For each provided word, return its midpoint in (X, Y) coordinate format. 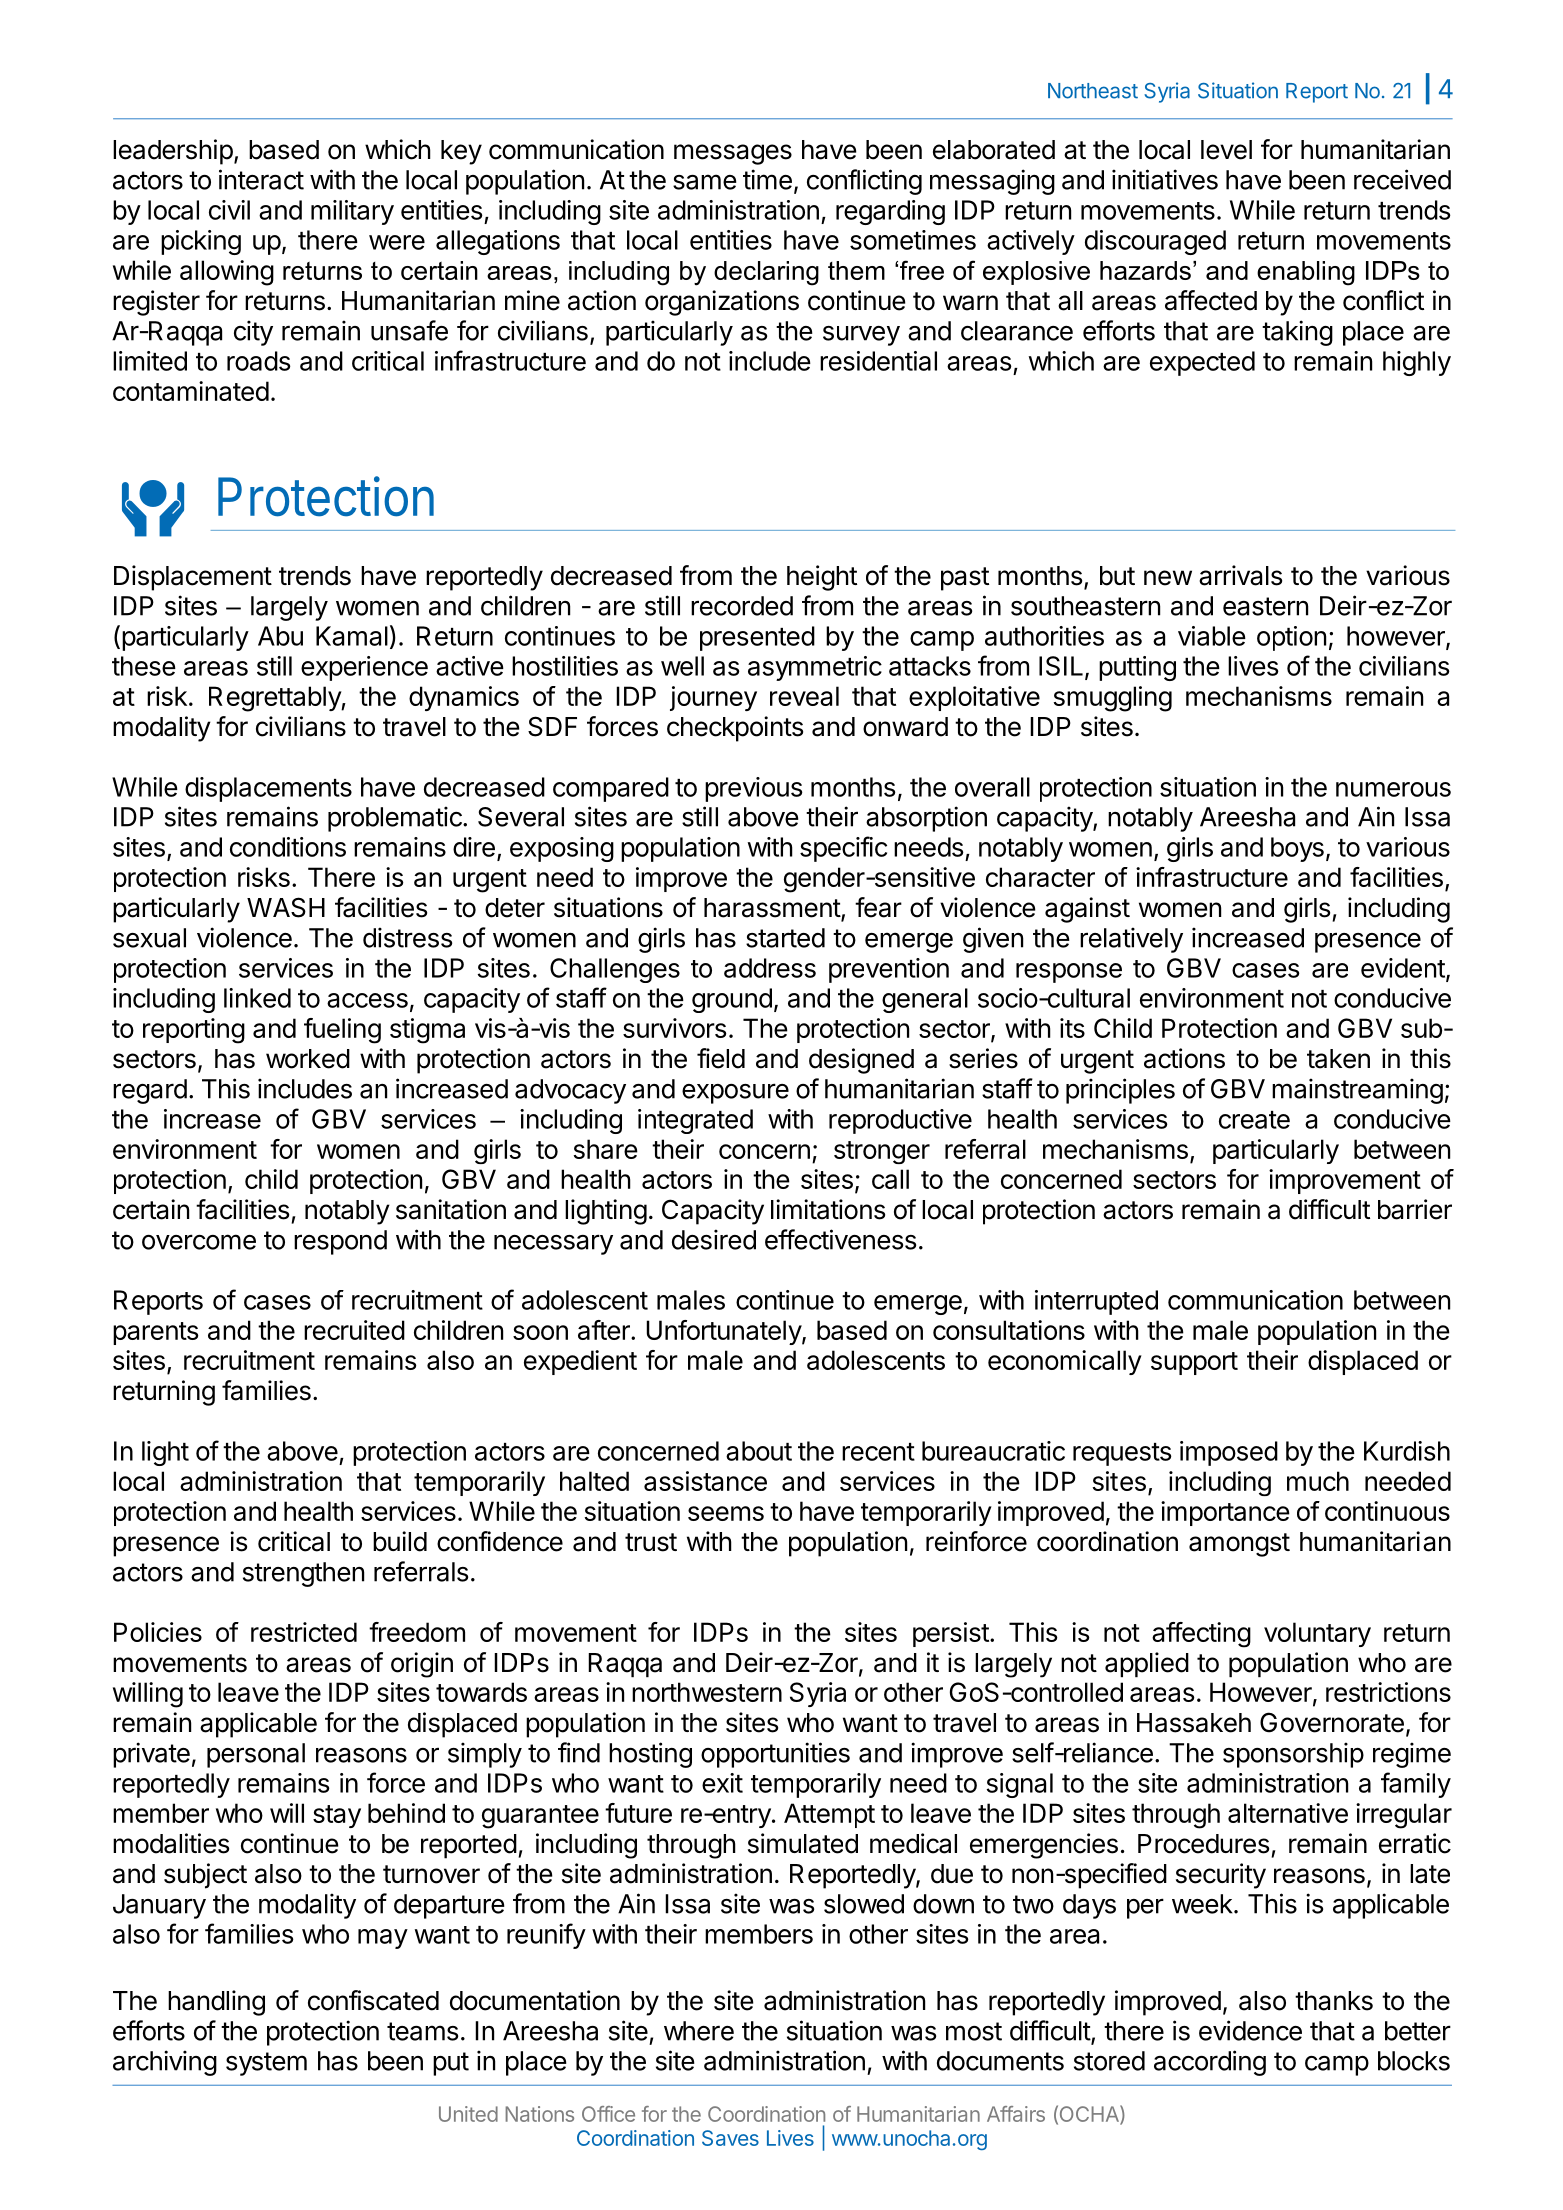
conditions (288, 847)
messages (733, 154)
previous (754, 789)
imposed (1229, 1453)
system (266, 2064)
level (1226, 150)
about (759, 1451)
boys (1297, 849)
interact (261, 179)
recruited (354, 1330)
